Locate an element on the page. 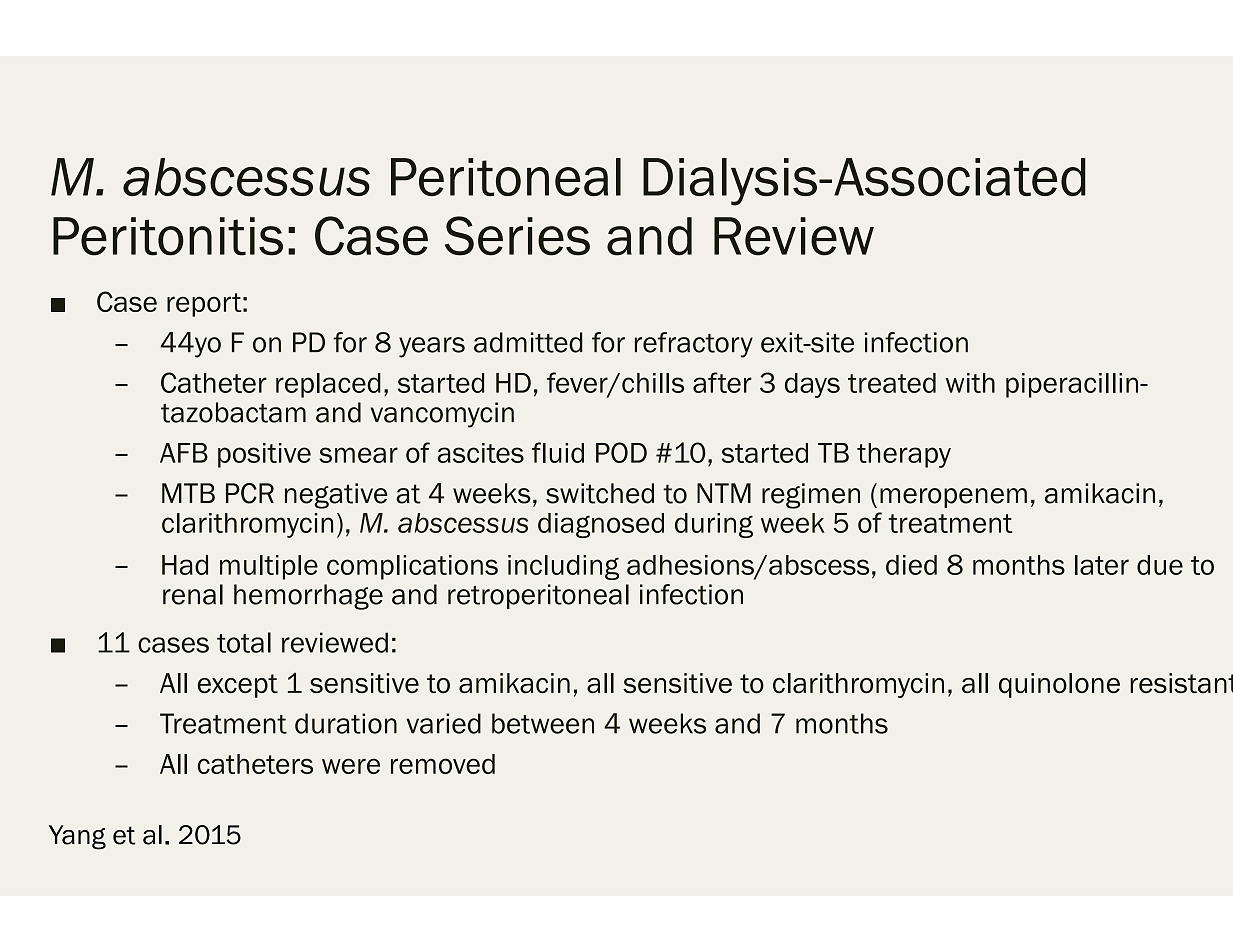  Had is located at coordinates (185, 565).
